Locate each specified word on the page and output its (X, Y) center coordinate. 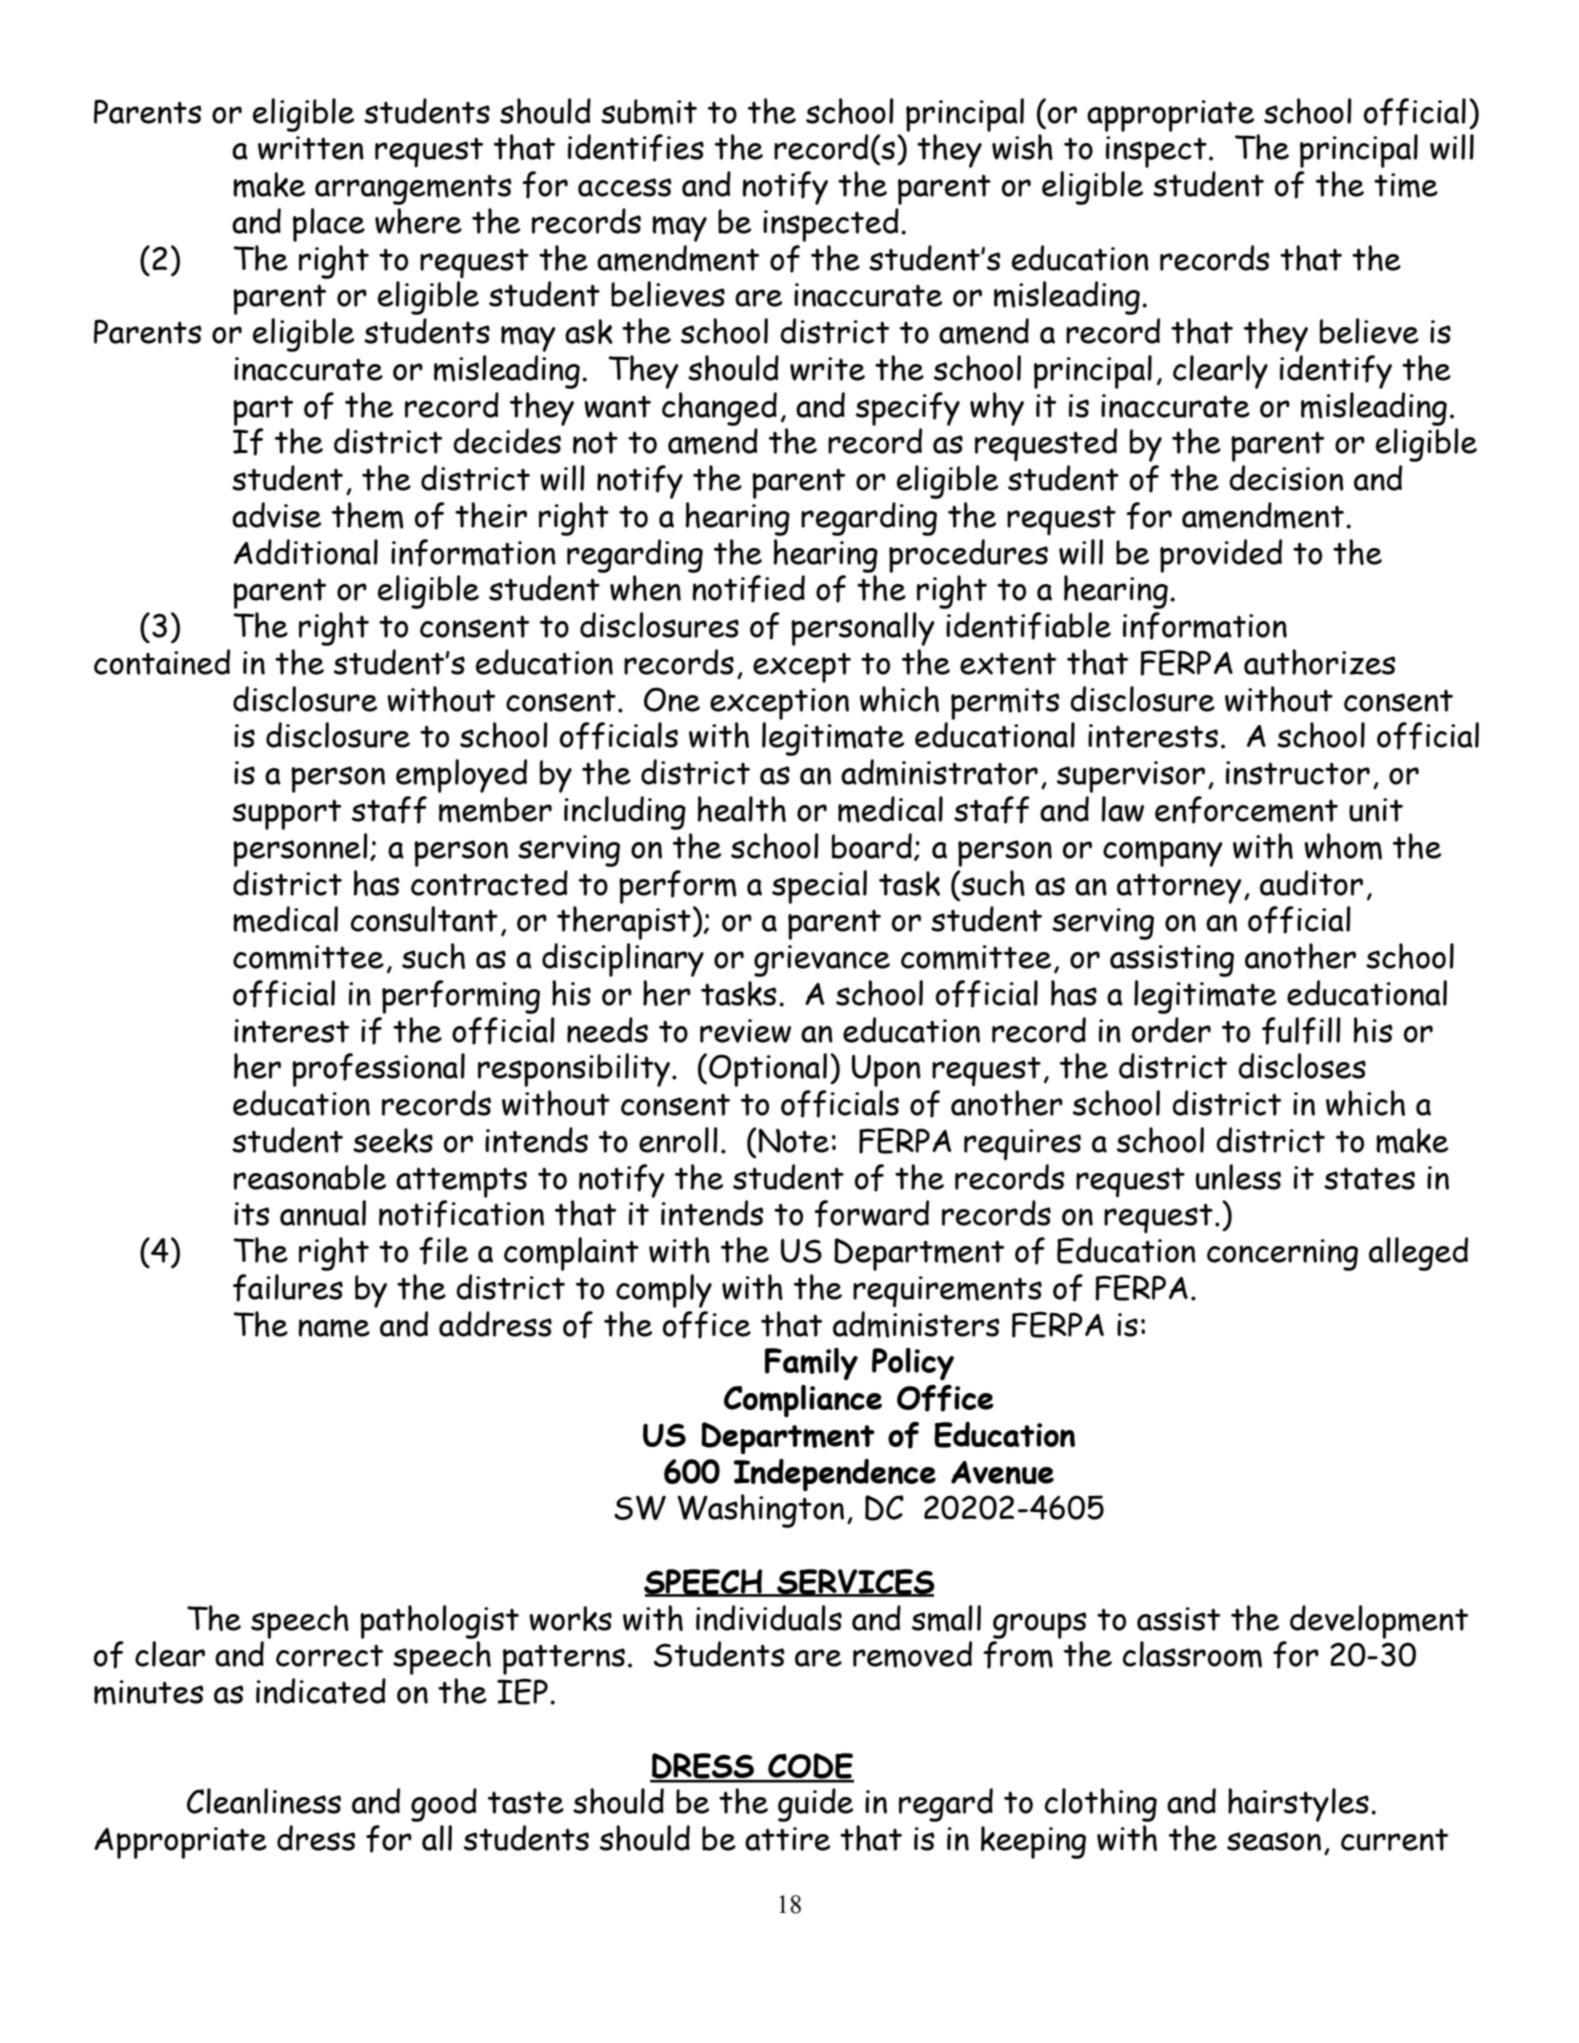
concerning (1282, 1255)
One (672, 699)
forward (871, 1214)
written (311, 148)
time (1406, 185)
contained (162, 662)
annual (323, 1213)
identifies (636, 148)
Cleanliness (264, 1801)
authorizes (1320, 662)
